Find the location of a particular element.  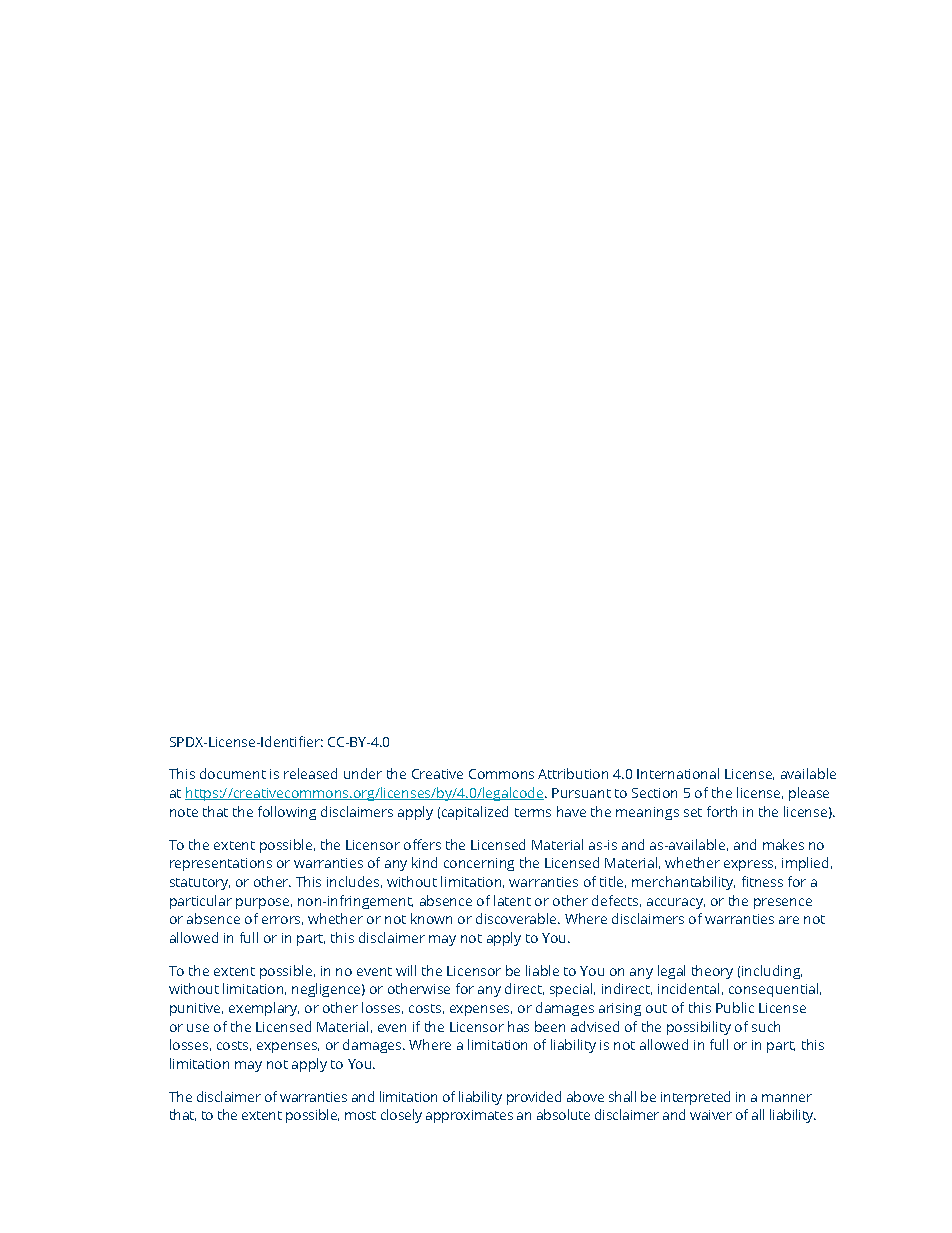

exemplary is located at coordinates (264, 1009).
